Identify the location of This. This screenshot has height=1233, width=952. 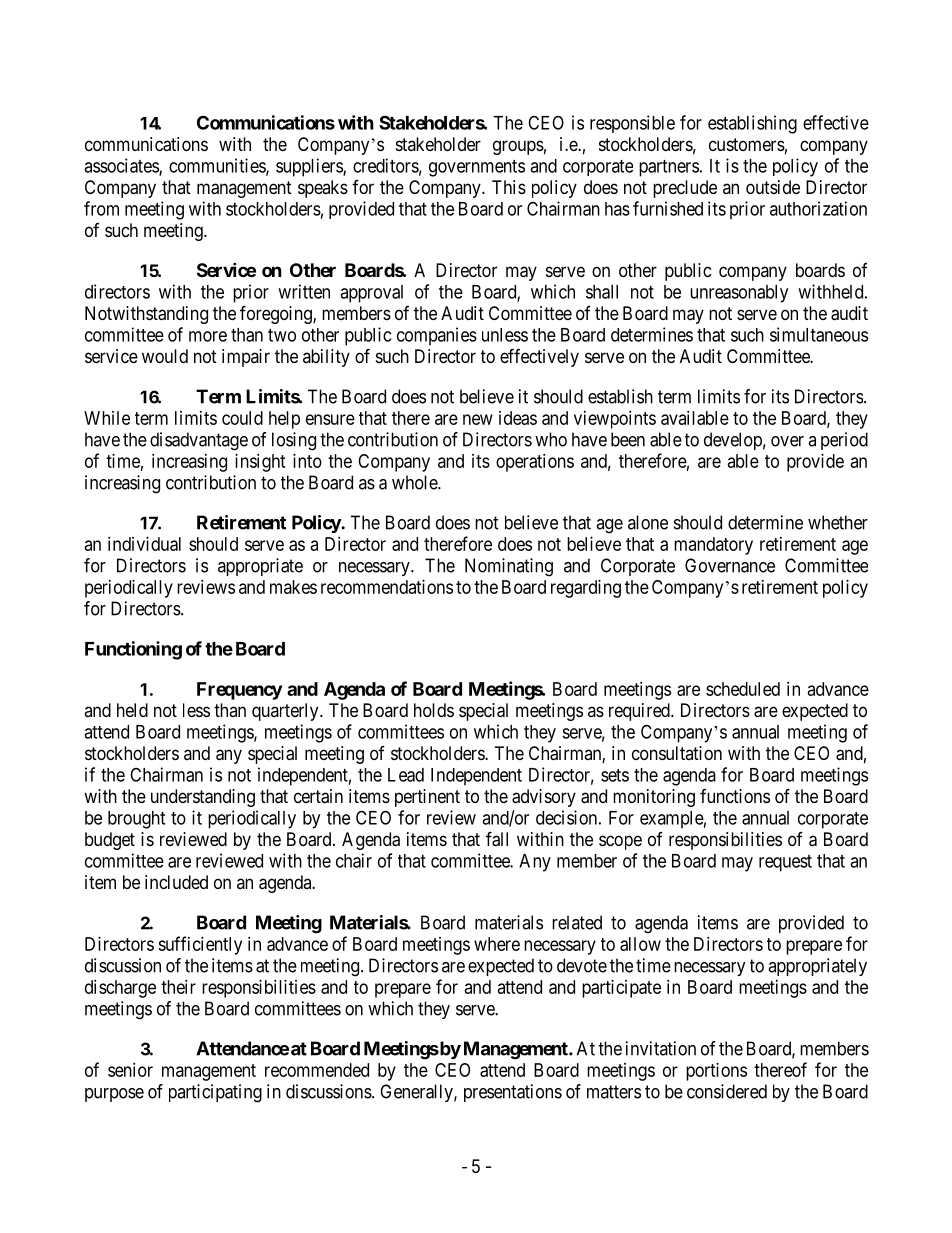
(509, 187).
